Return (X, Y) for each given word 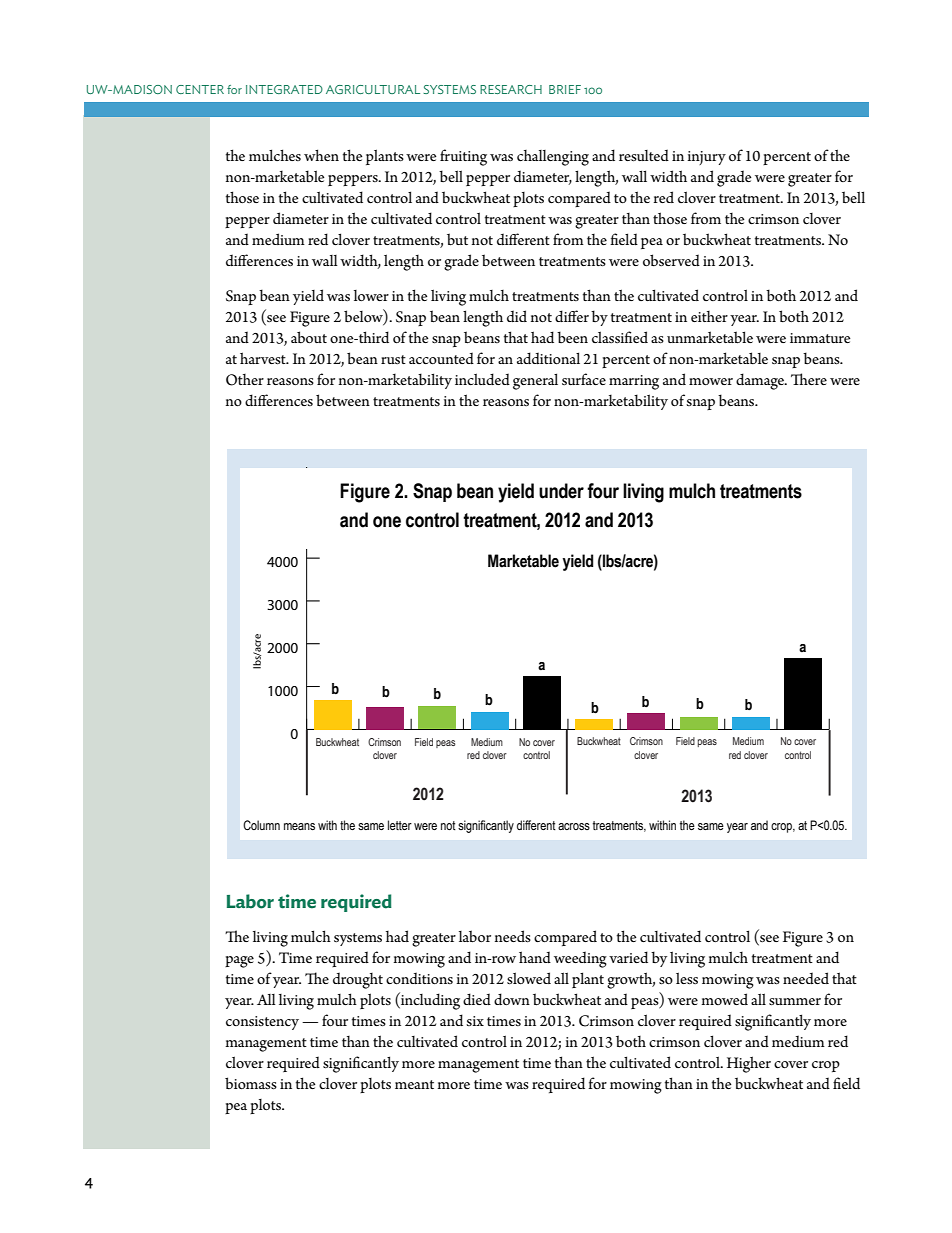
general (535, 381)
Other (245, 380)
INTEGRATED (284, 89)
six (475, 1021)
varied (628, 957)
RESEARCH (511, 89)
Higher (749, 1064)
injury (706, 158)
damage (761, 381)
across (574, 827)
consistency (262, 1023)
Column (261, 825)
